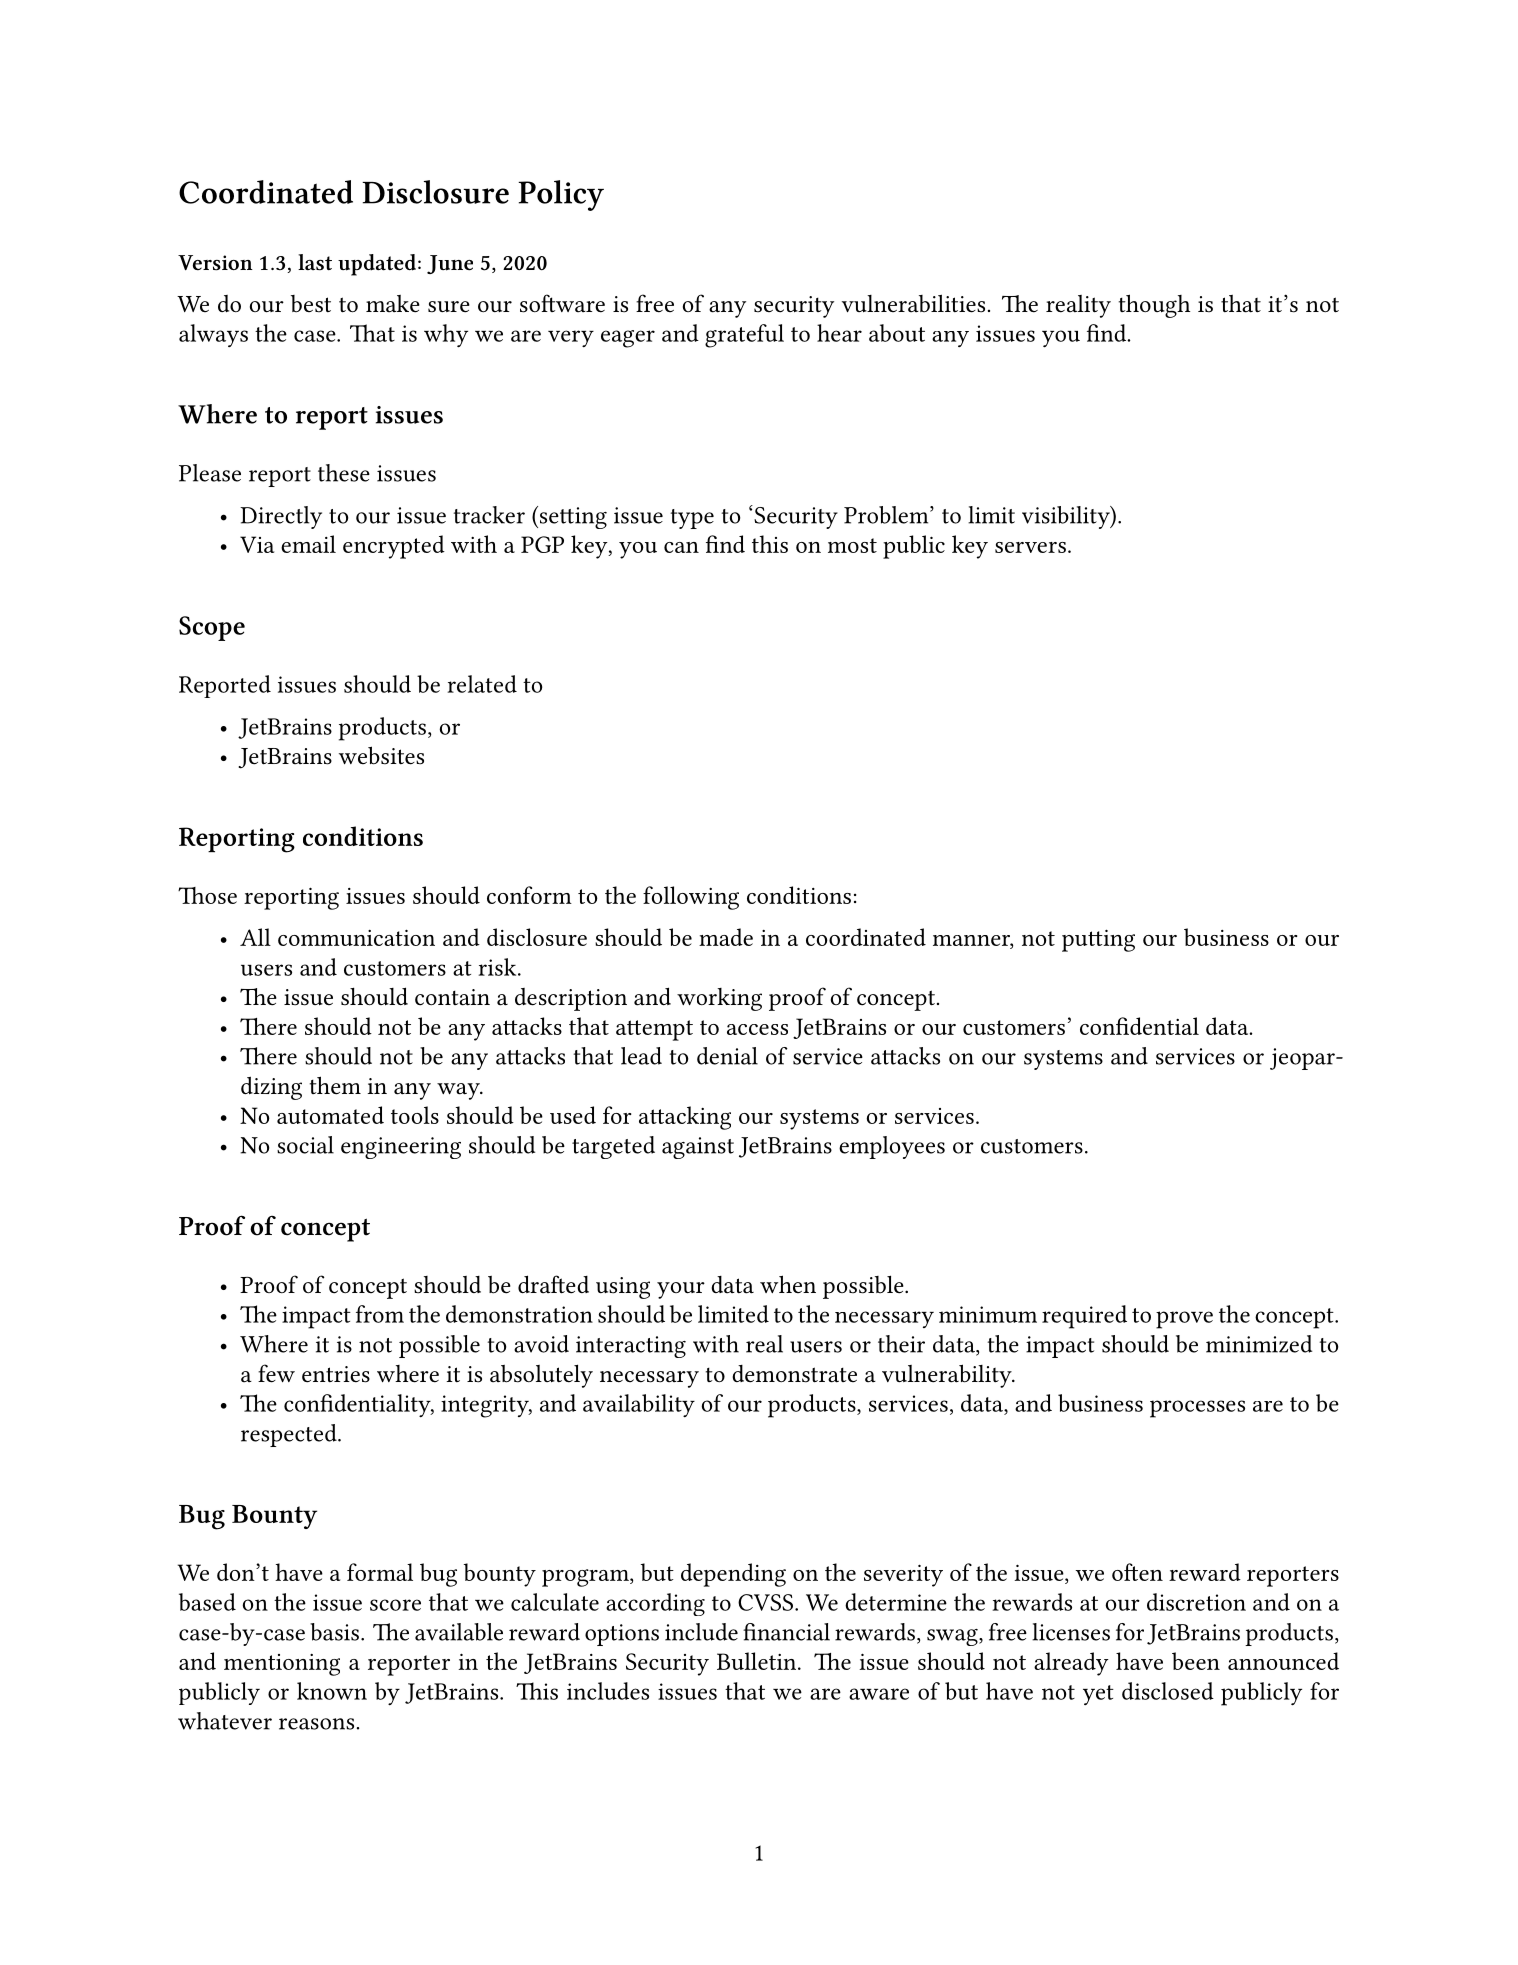  What do you see at coordinates (692, 519) in the image?
I see `type` at bounding box center [692, 519].
